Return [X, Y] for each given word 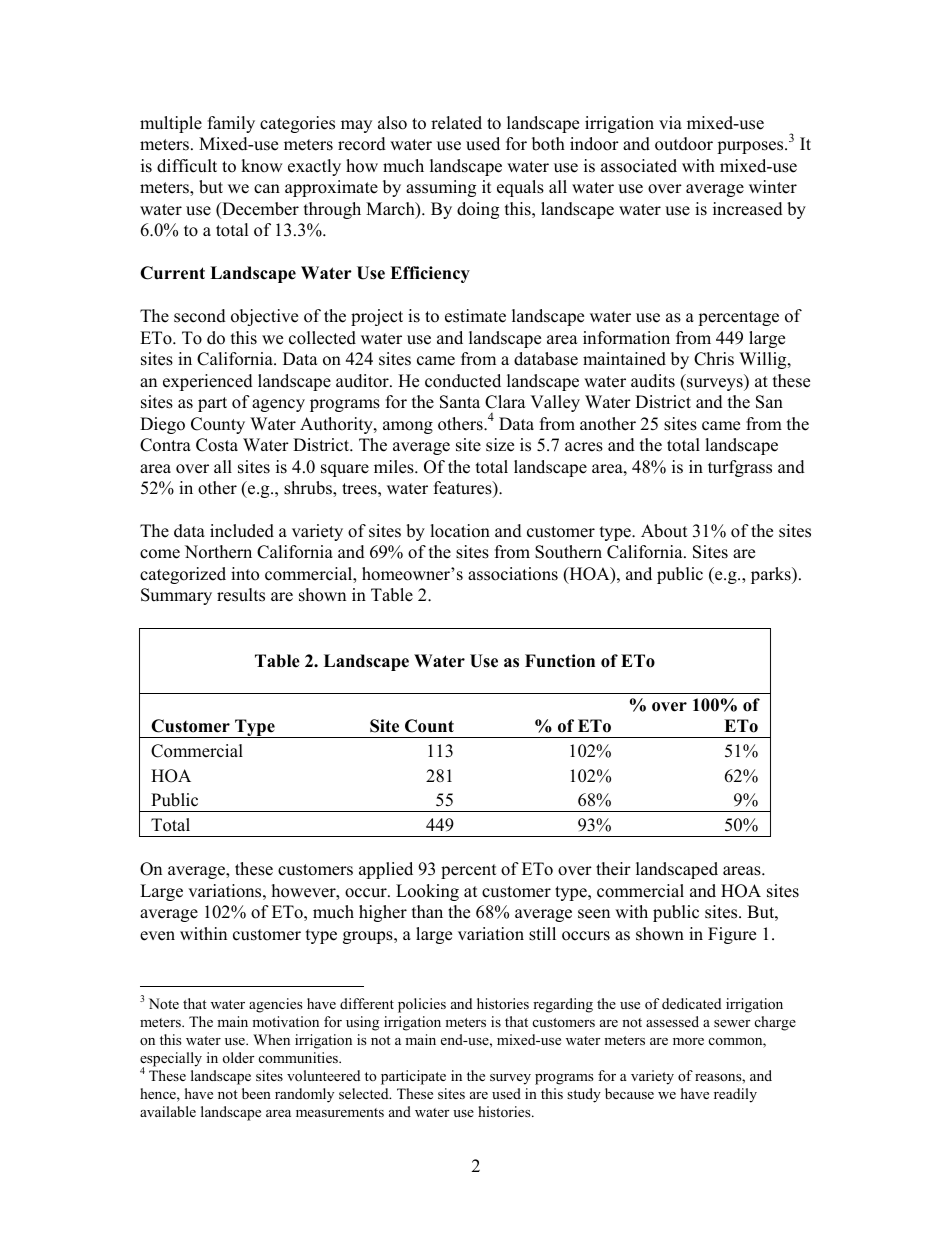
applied [386, 870]
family [231, 124]
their [613, 869]
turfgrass [740, 468]
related [456, 123]
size [500, 445]
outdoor [684, 144]
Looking [427, 892]
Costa [217, 445]
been [256, 1093]
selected [365, 1093]
